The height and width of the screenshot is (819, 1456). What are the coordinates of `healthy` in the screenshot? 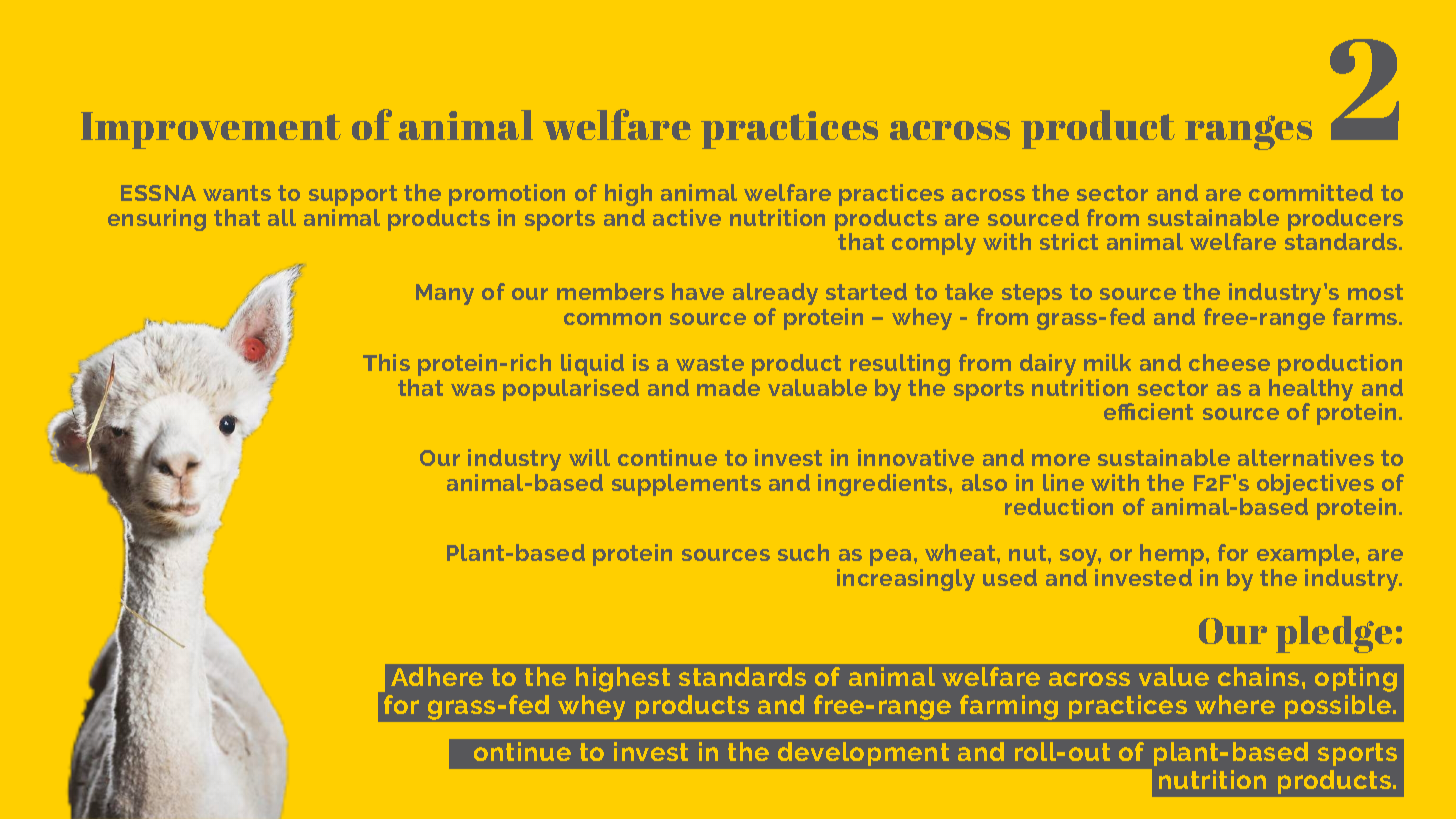 It's located at (1311, 391).
